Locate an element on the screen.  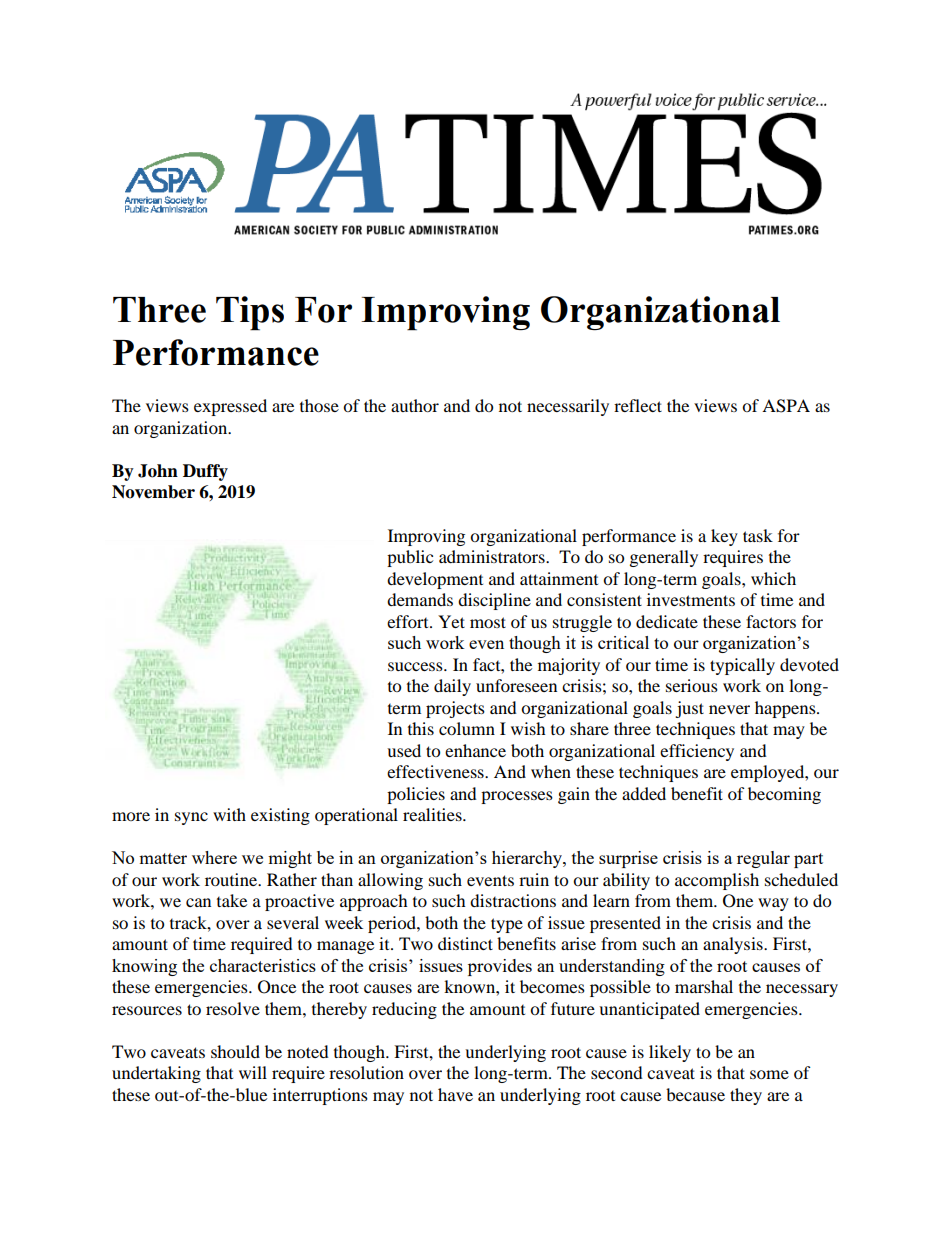
November is located at coordinates (153, 492).
